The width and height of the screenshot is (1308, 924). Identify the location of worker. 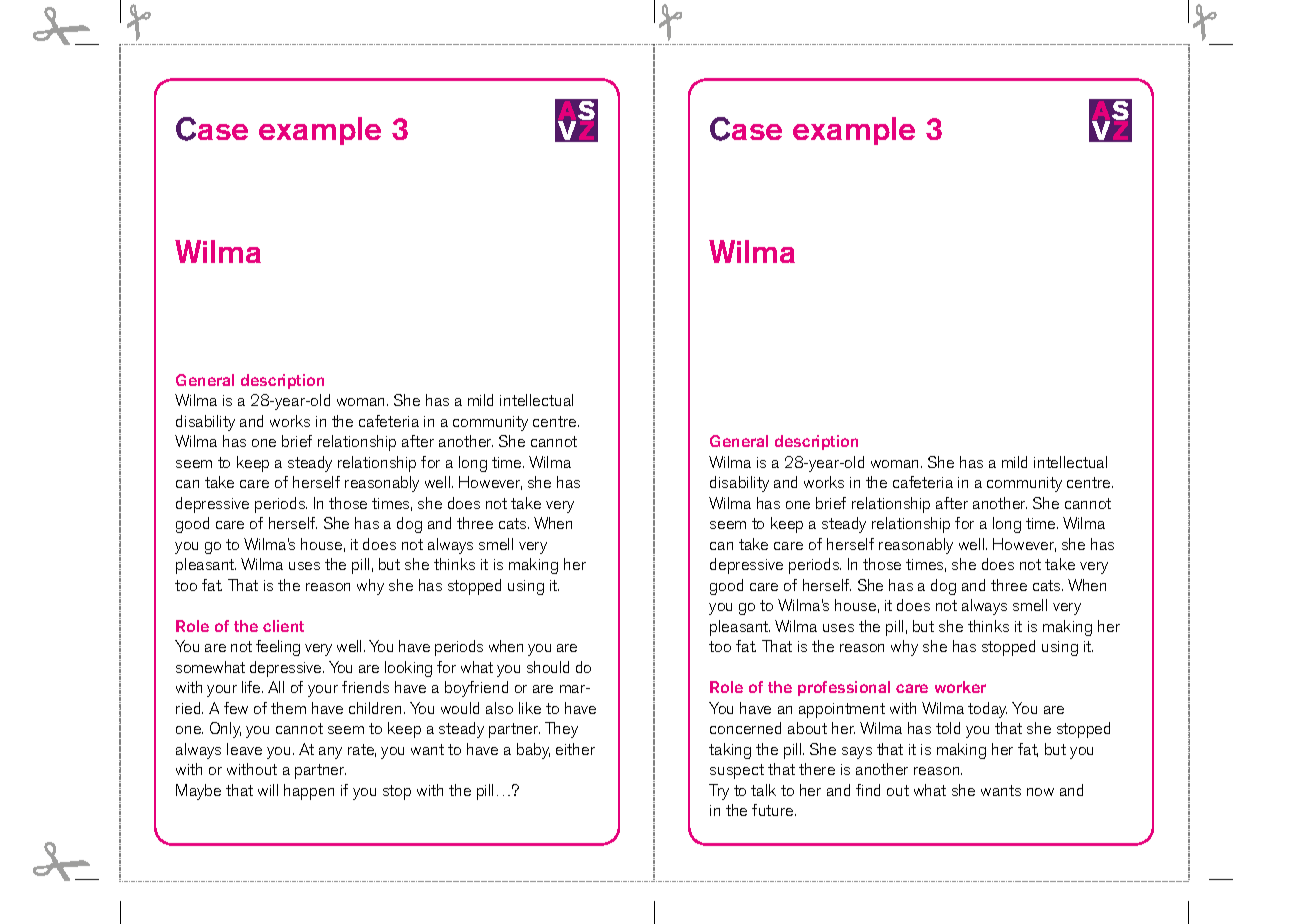
(960, 687).
